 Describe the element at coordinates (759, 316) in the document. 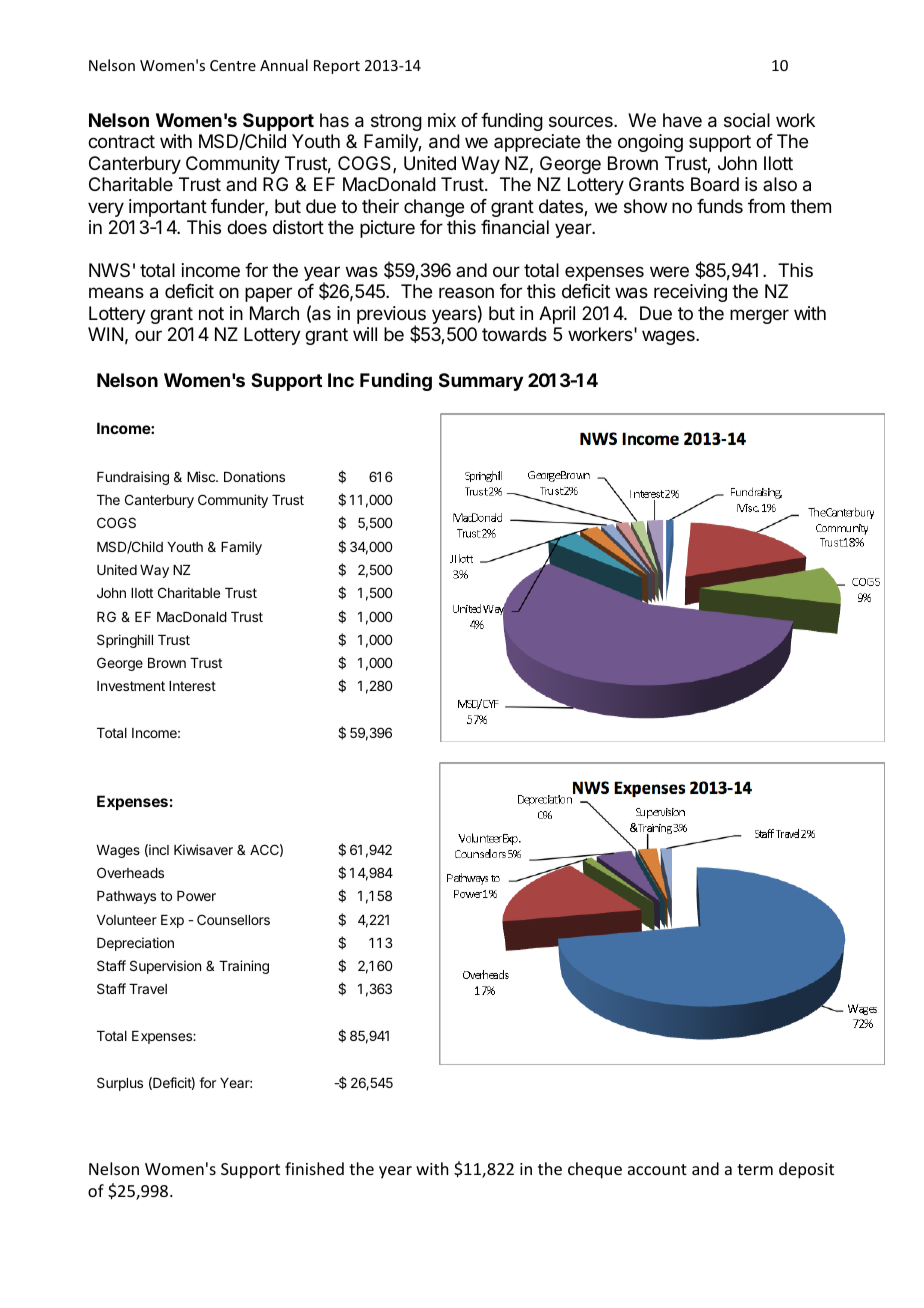

I see `merger` at that location.
